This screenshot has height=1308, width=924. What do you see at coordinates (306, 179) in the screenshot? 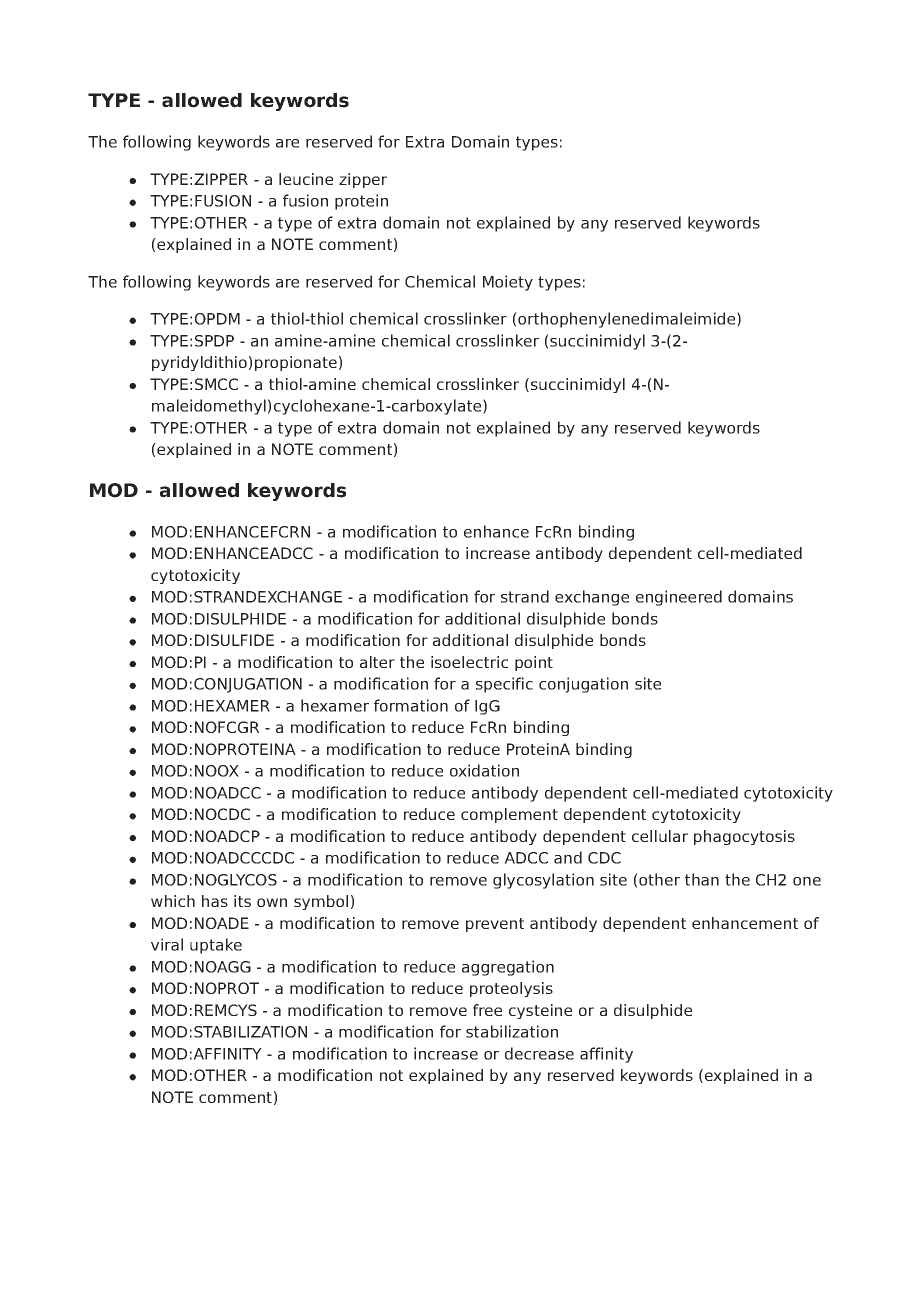
I see `leucine` at bounding box center [306, 179].
